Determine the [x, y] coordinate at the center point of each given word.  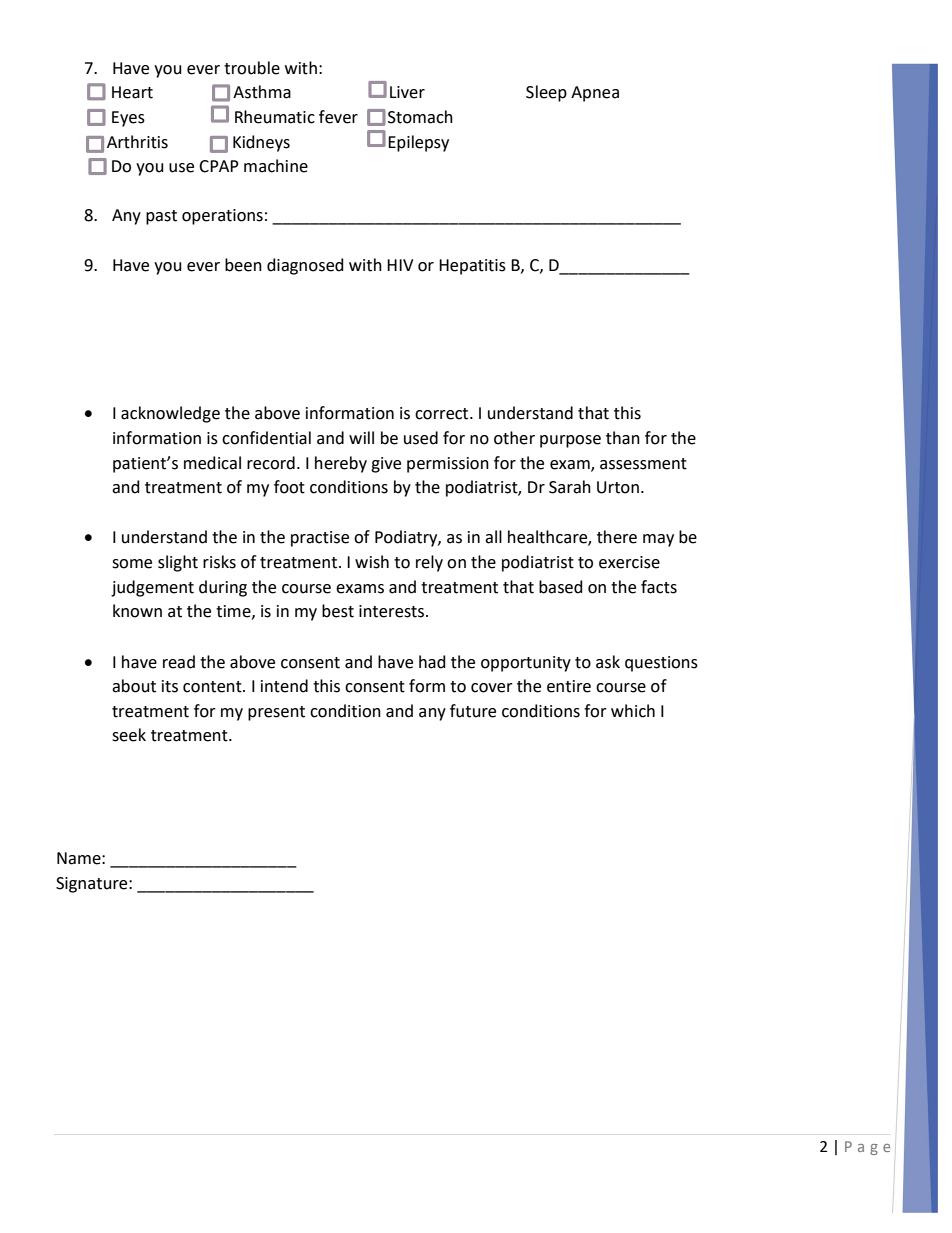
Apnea [595, 94]
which [633, 711]
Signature [93, 885]
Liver [407, 92]
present [276, 713]
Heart [132, 92]
